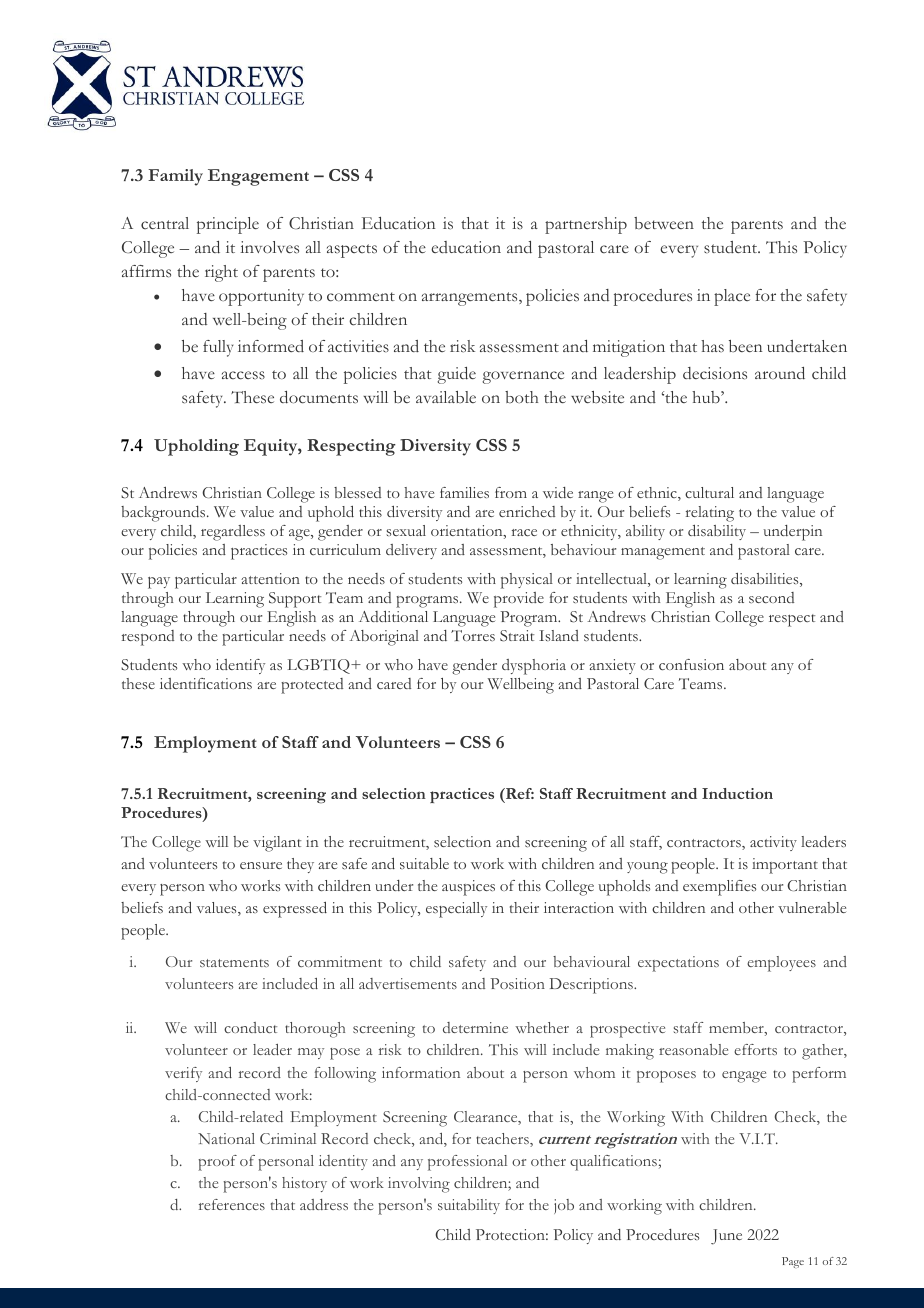 The image size is (924, 1308). What do you see at coordinates (534, 667) in the page?
I see `dysphoria` at bounding box center [534, 667].
